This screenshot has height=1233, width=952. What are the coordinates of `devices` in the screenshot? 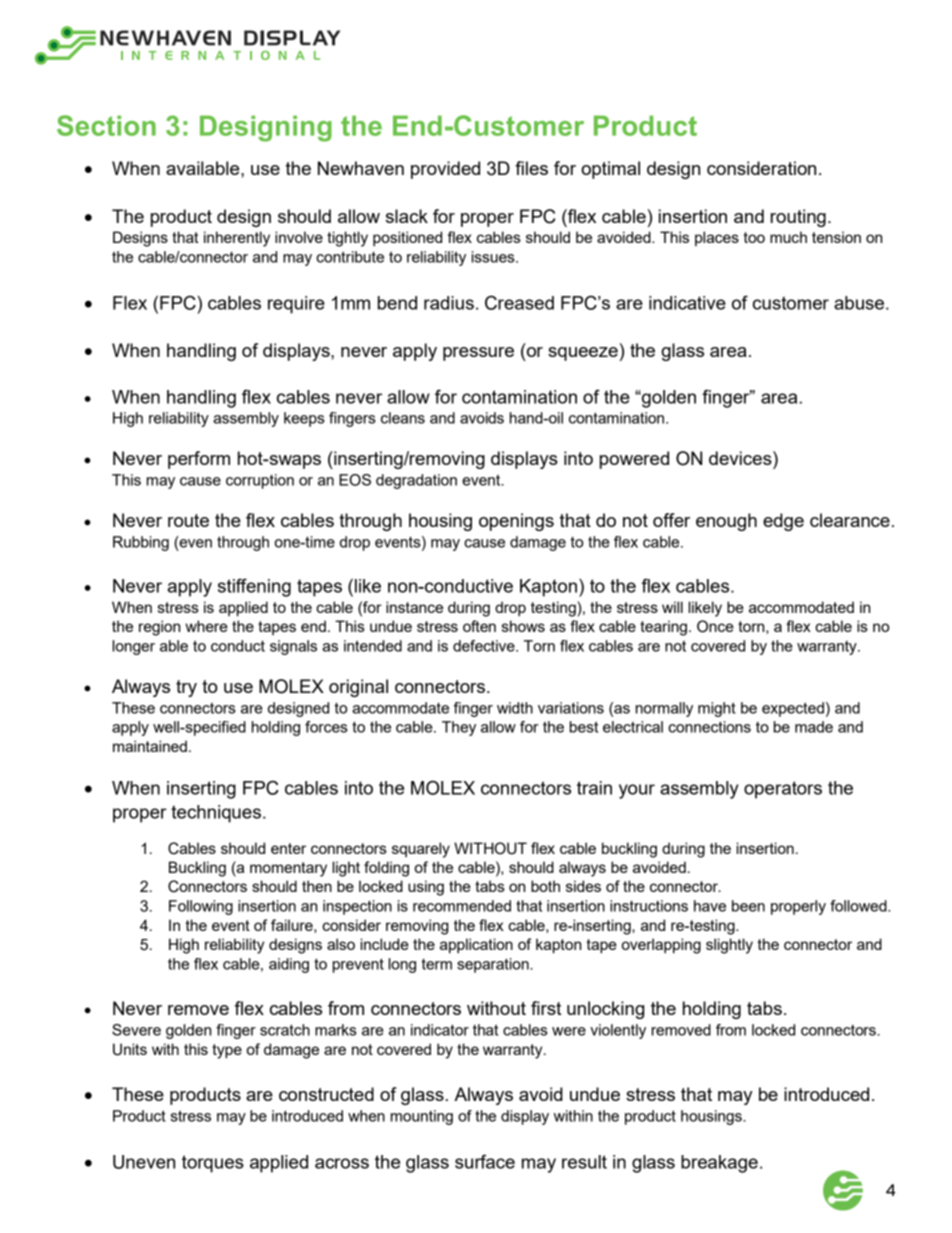 It's located at (741, 458).
